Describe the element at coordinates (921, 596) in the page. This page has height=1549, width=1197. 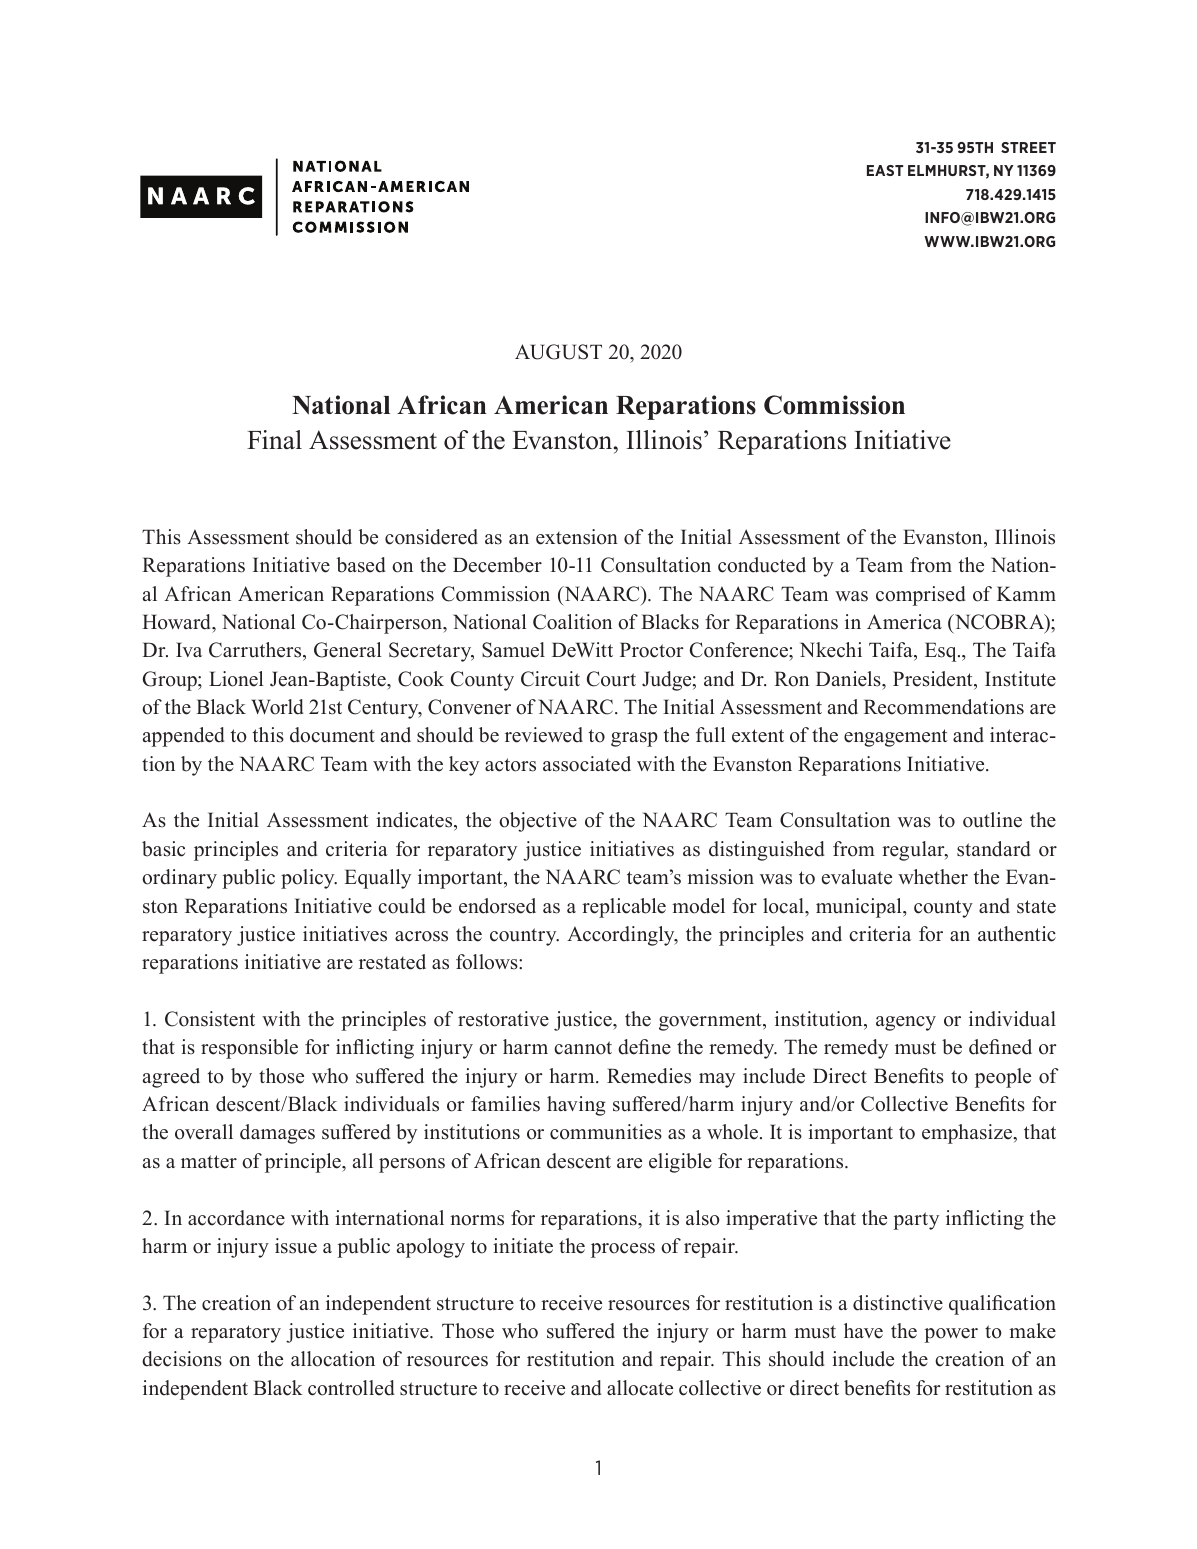
I see `comprised` at that location.
